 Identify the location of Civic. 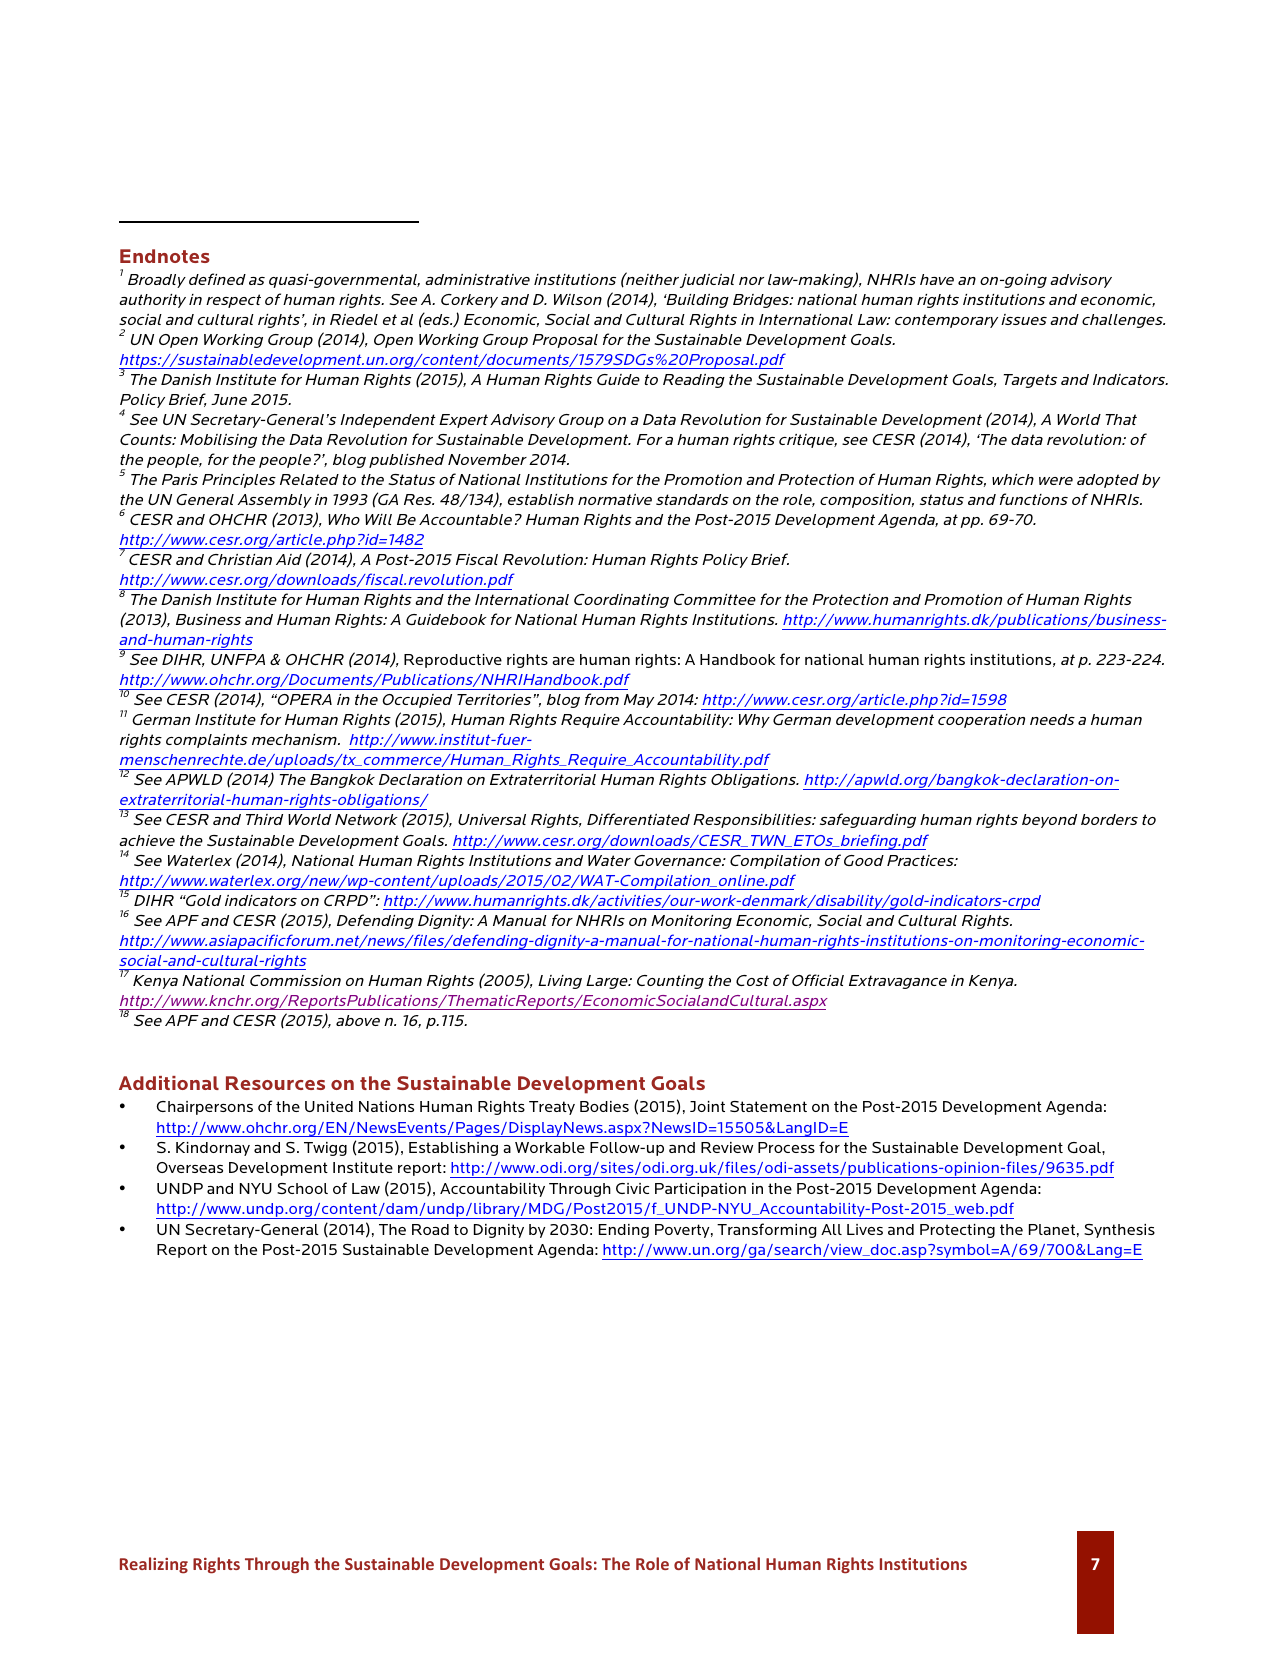
(632, 1188).
